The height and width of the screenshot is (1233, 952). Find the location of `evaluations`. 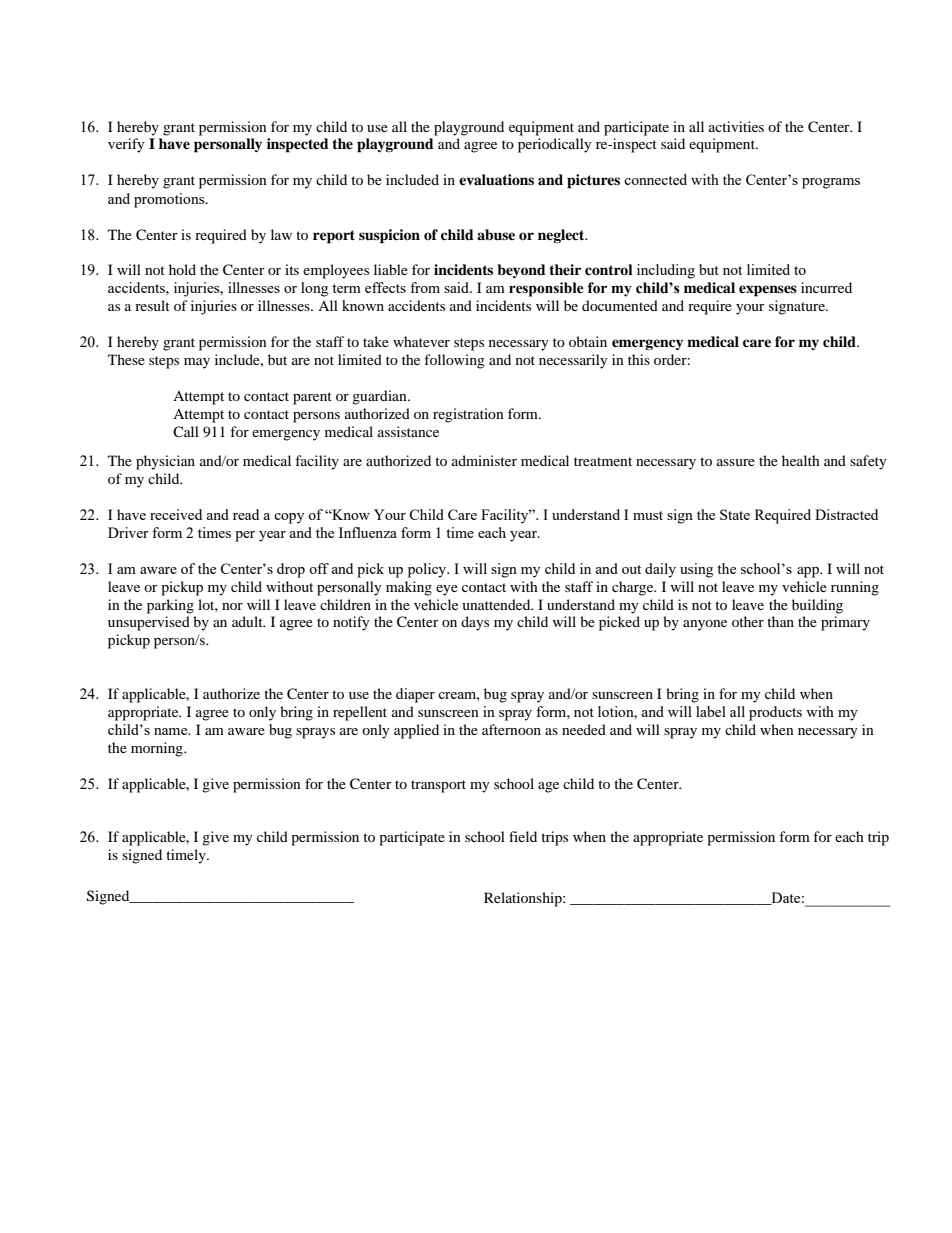

evaluations is located at coordinates (496, 179).
